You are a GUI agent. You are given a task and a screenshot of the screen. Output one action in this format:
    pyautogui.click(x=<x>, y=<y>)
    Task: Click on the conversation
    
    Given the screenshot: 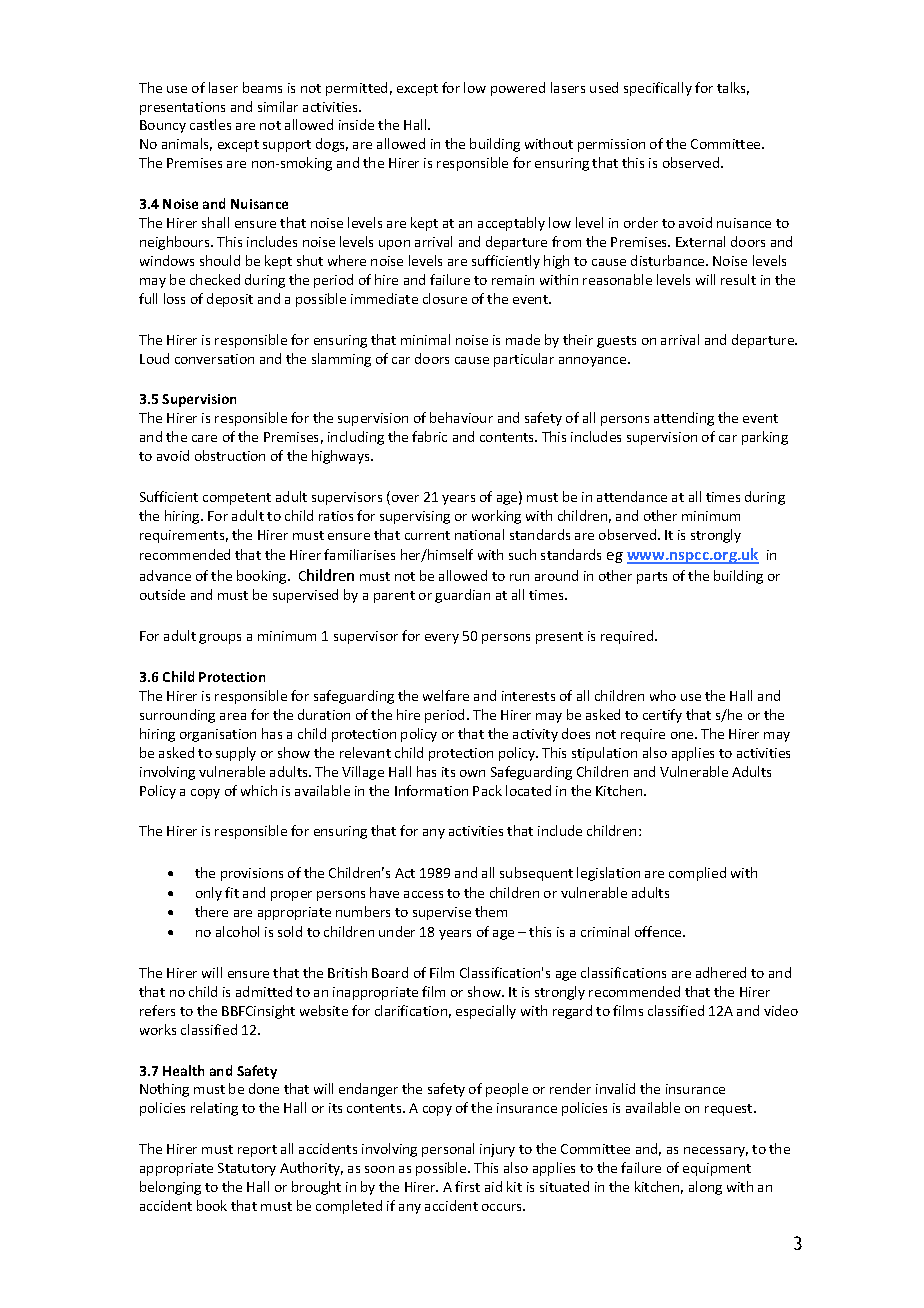 What is the action you would take?
    pyautogui.click(x=214, y=359)
